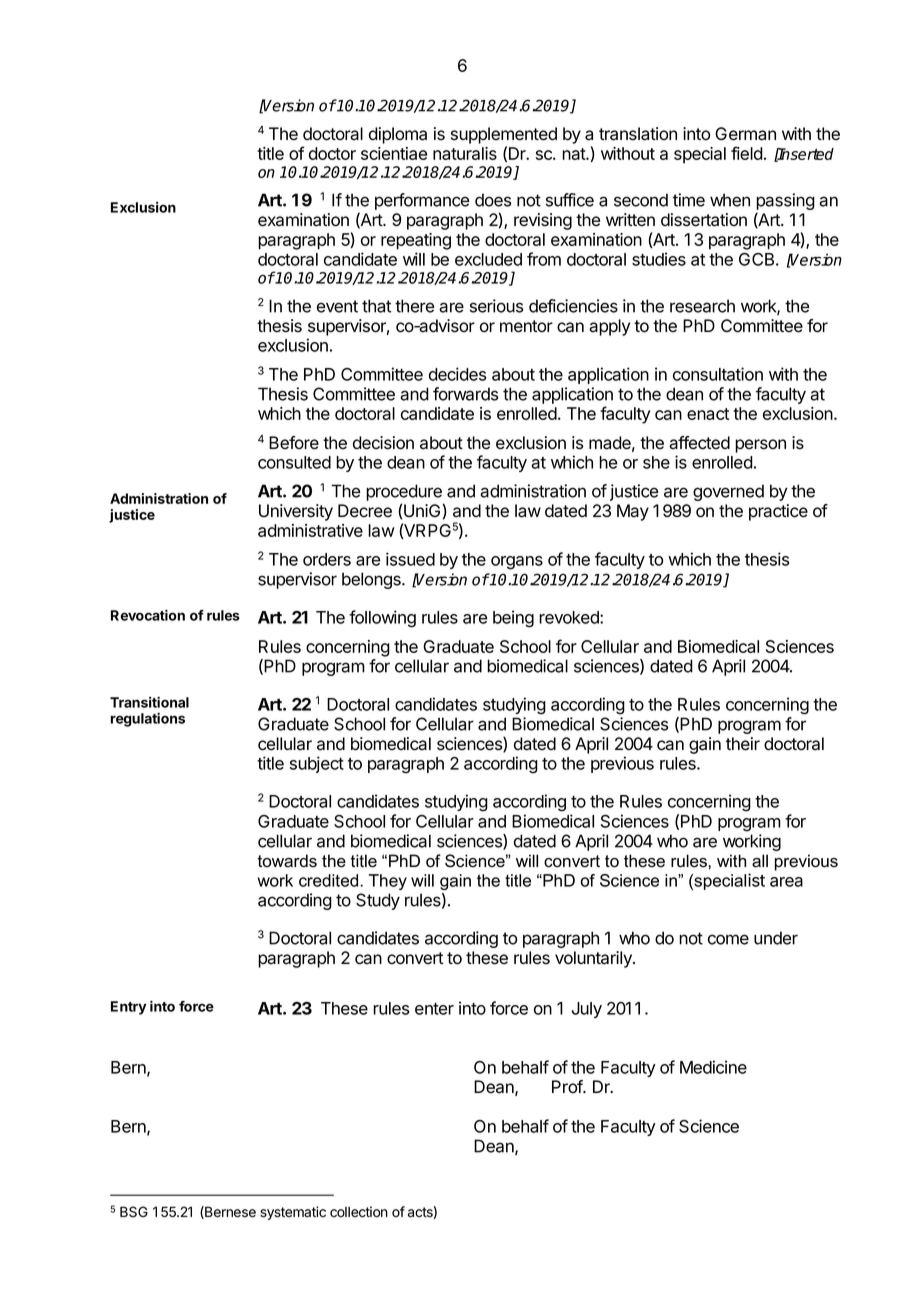  I want to click on They, so click(388, 882).
